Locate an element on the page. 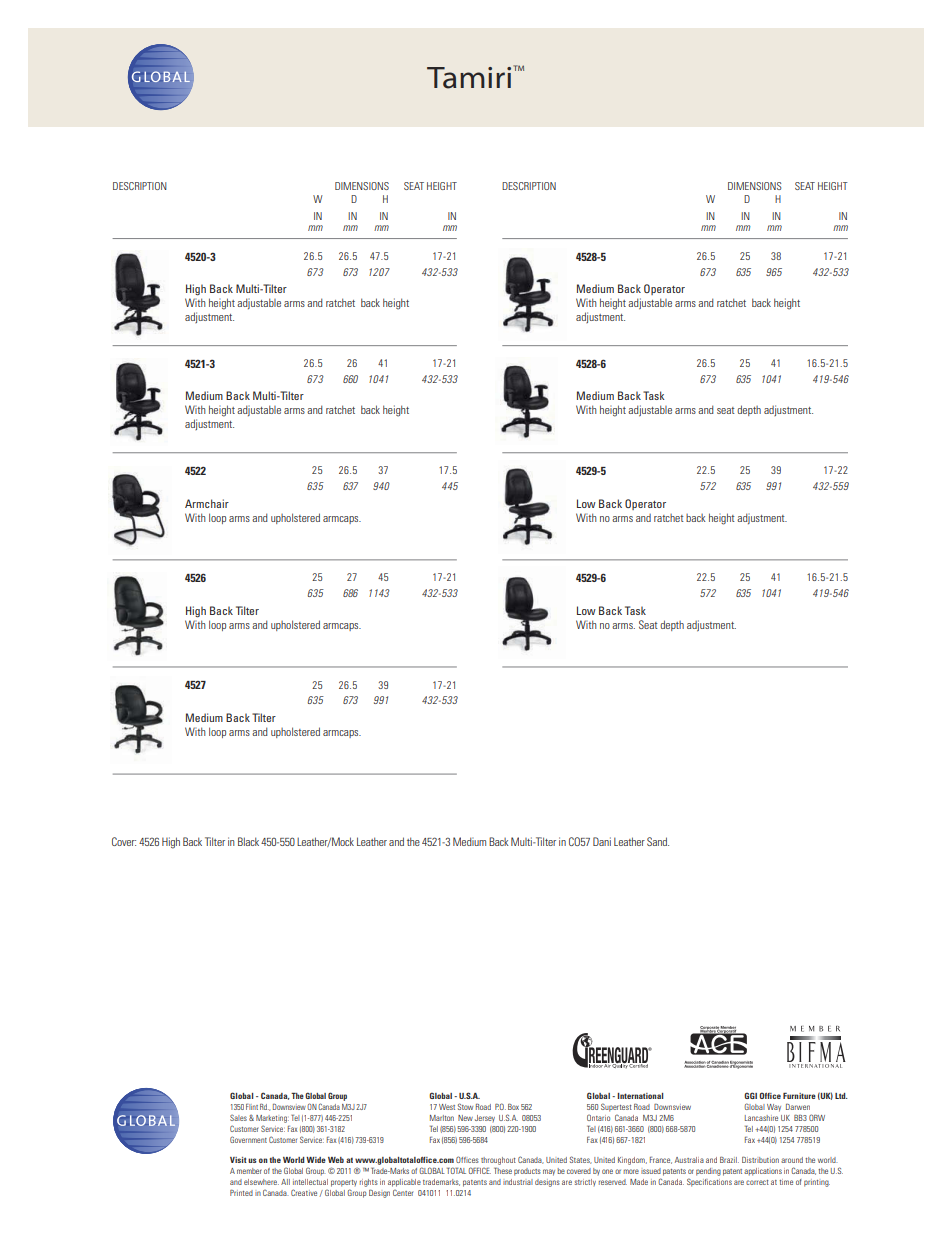 The image size is (952, 1233). Sand is located at coordinates (658, 841).
